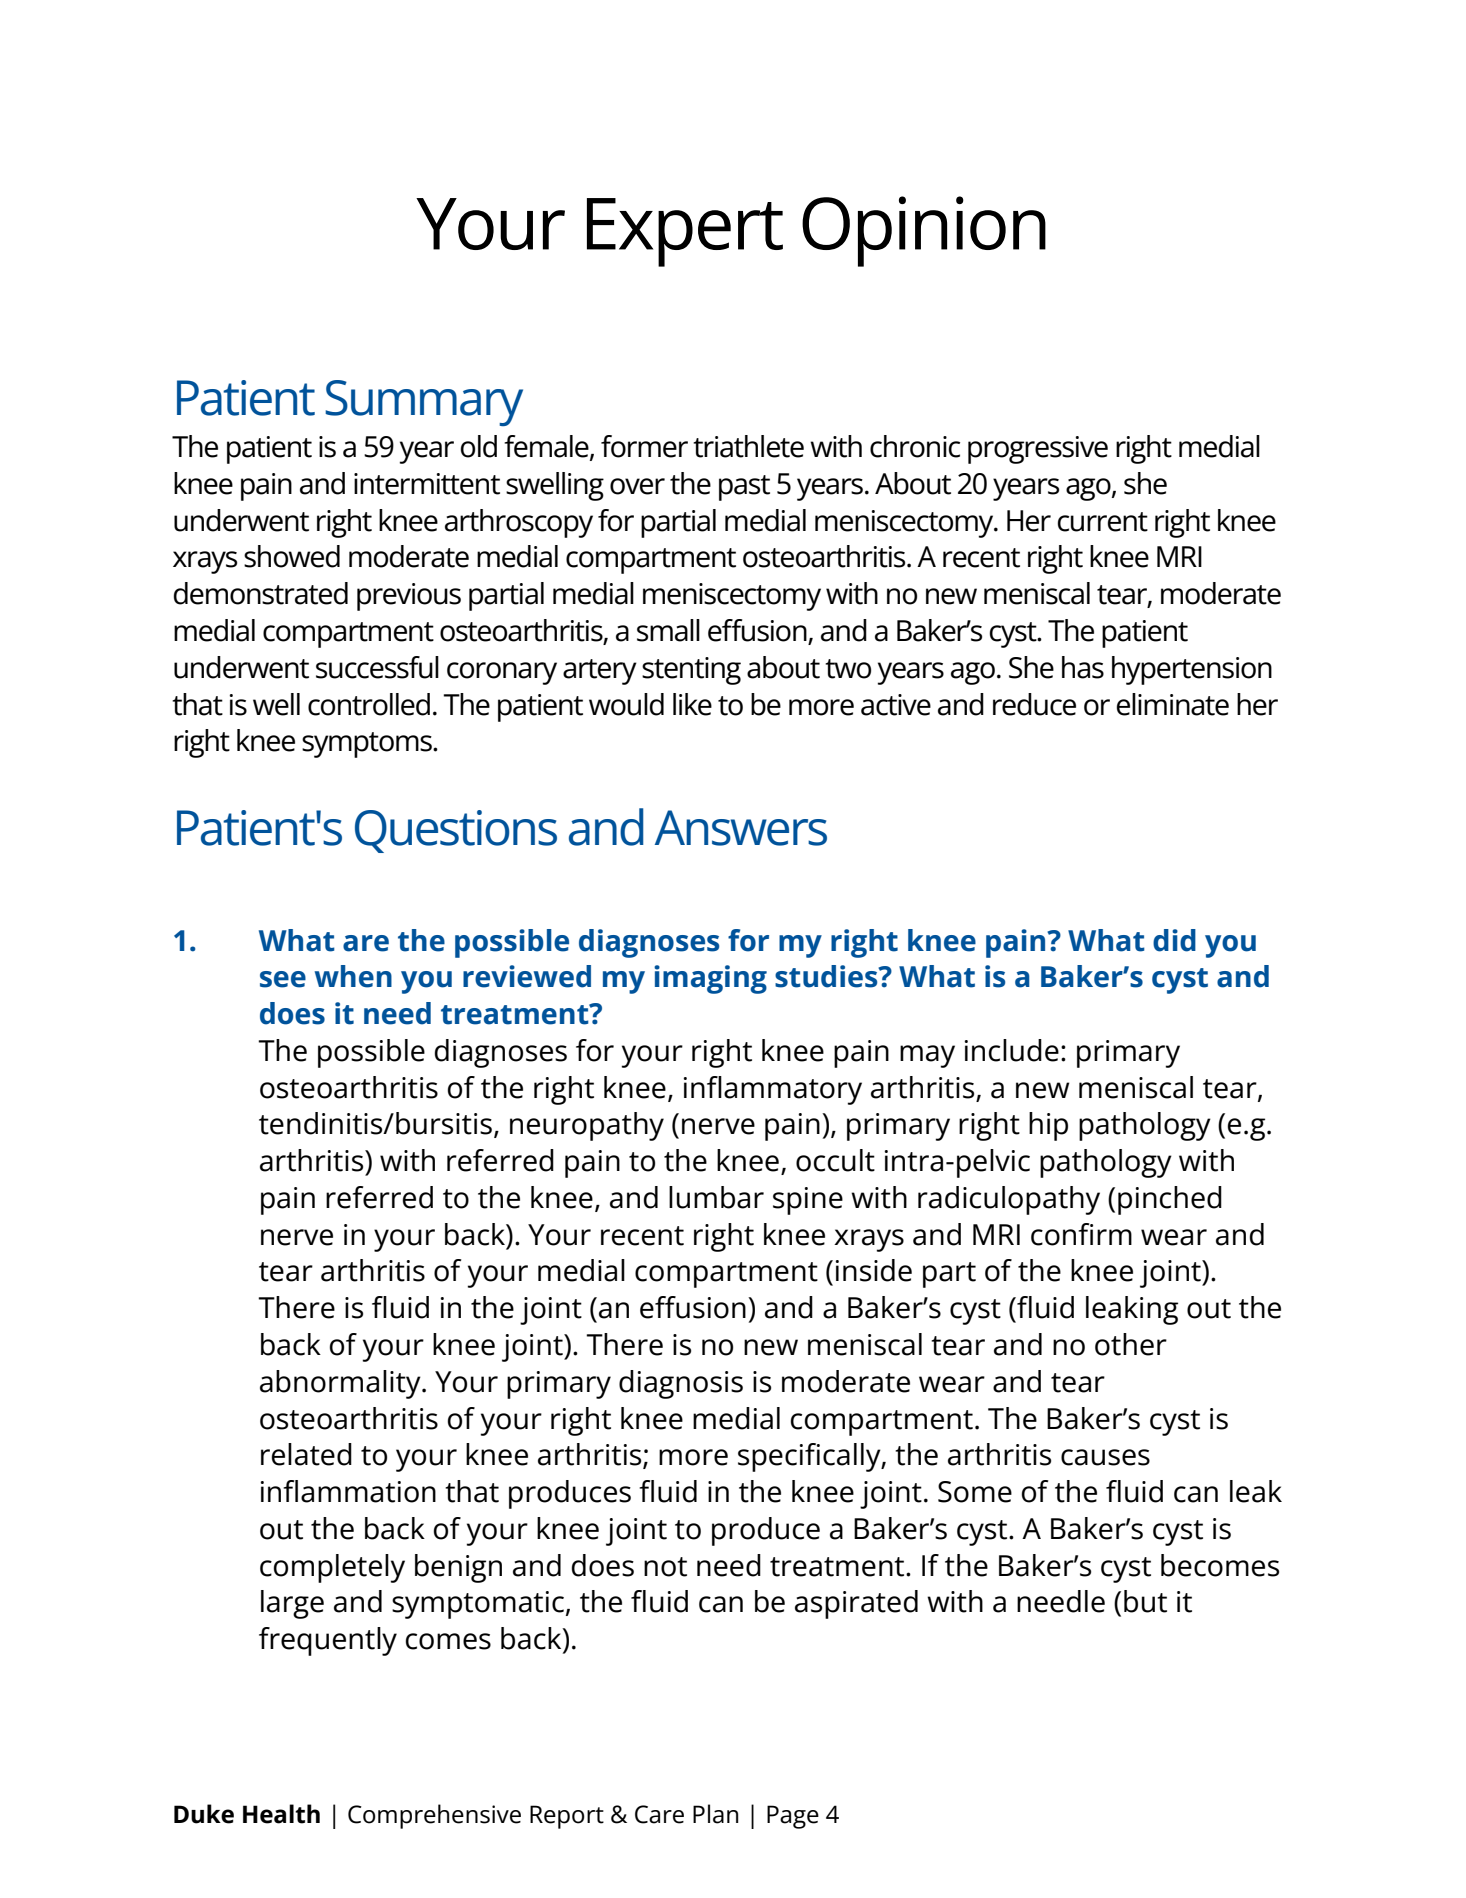  What do you see at coordinates (281, 1814) in the page?
I see `Health` at bounding box center [281, 1814].
